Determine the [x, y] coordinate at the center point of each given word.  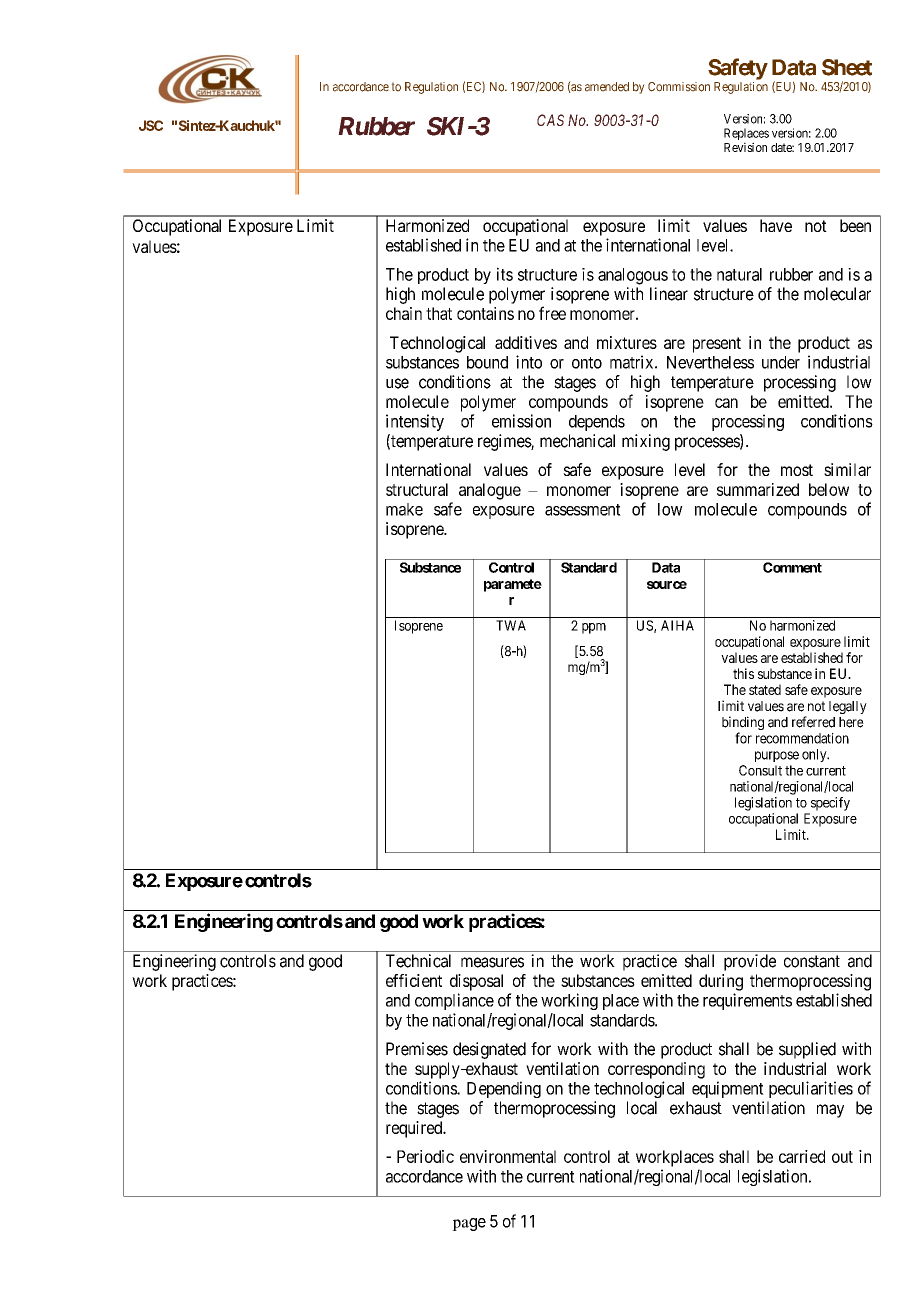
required [415, 1129]
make [404, 509]
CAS [550, 120]
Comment [792, 567]
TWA [511, 625]
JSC [151, 125]
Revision [745, 147]
